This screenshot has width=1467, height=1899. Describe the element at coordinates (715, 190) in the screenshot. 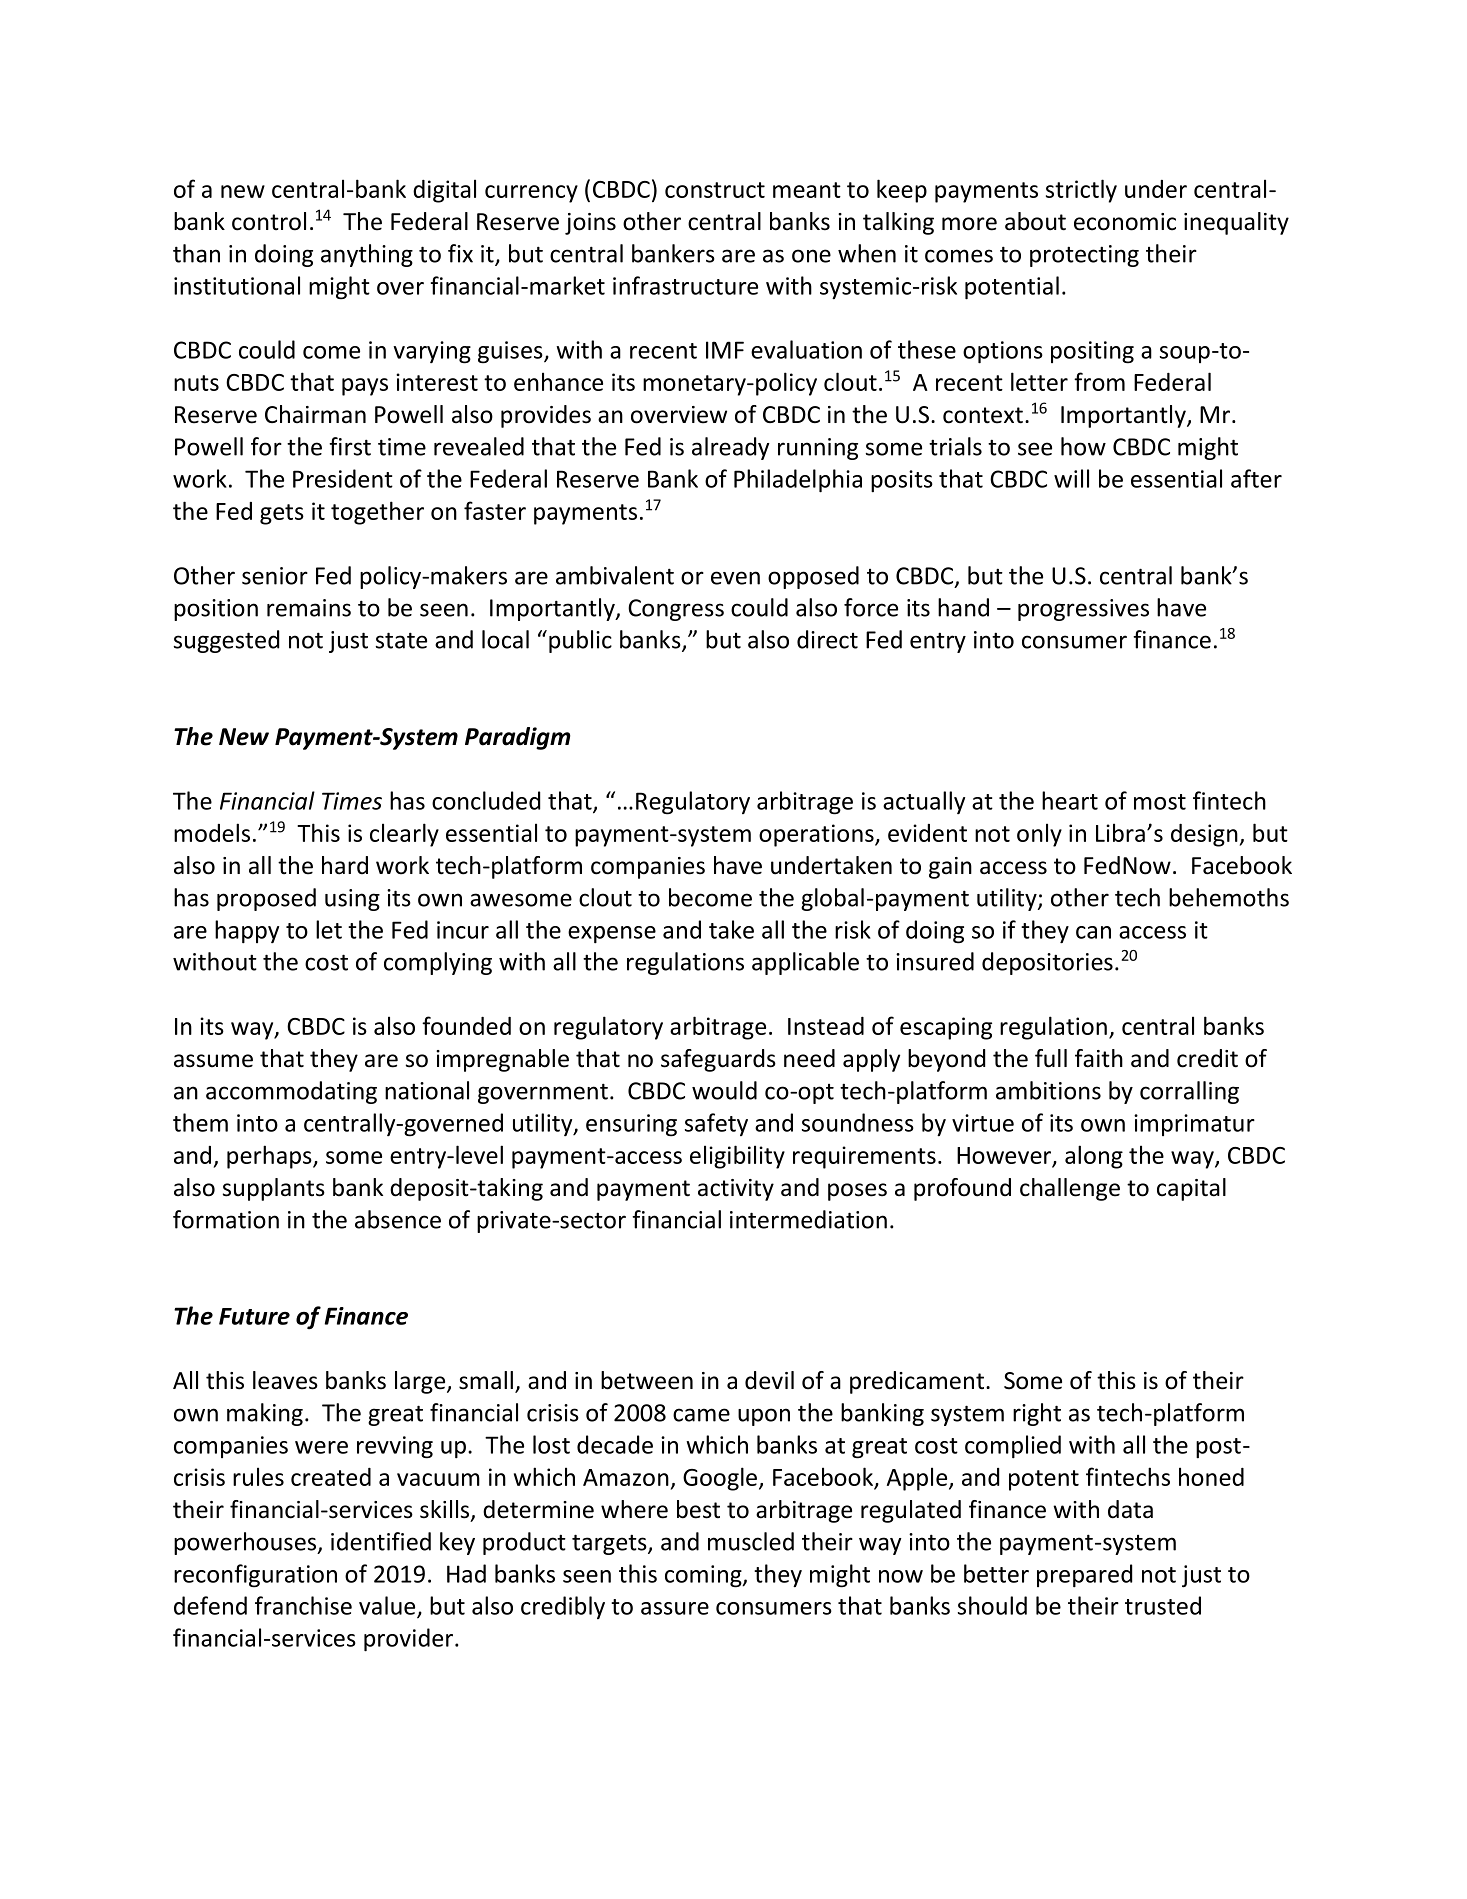

I see `construct` at that location.
